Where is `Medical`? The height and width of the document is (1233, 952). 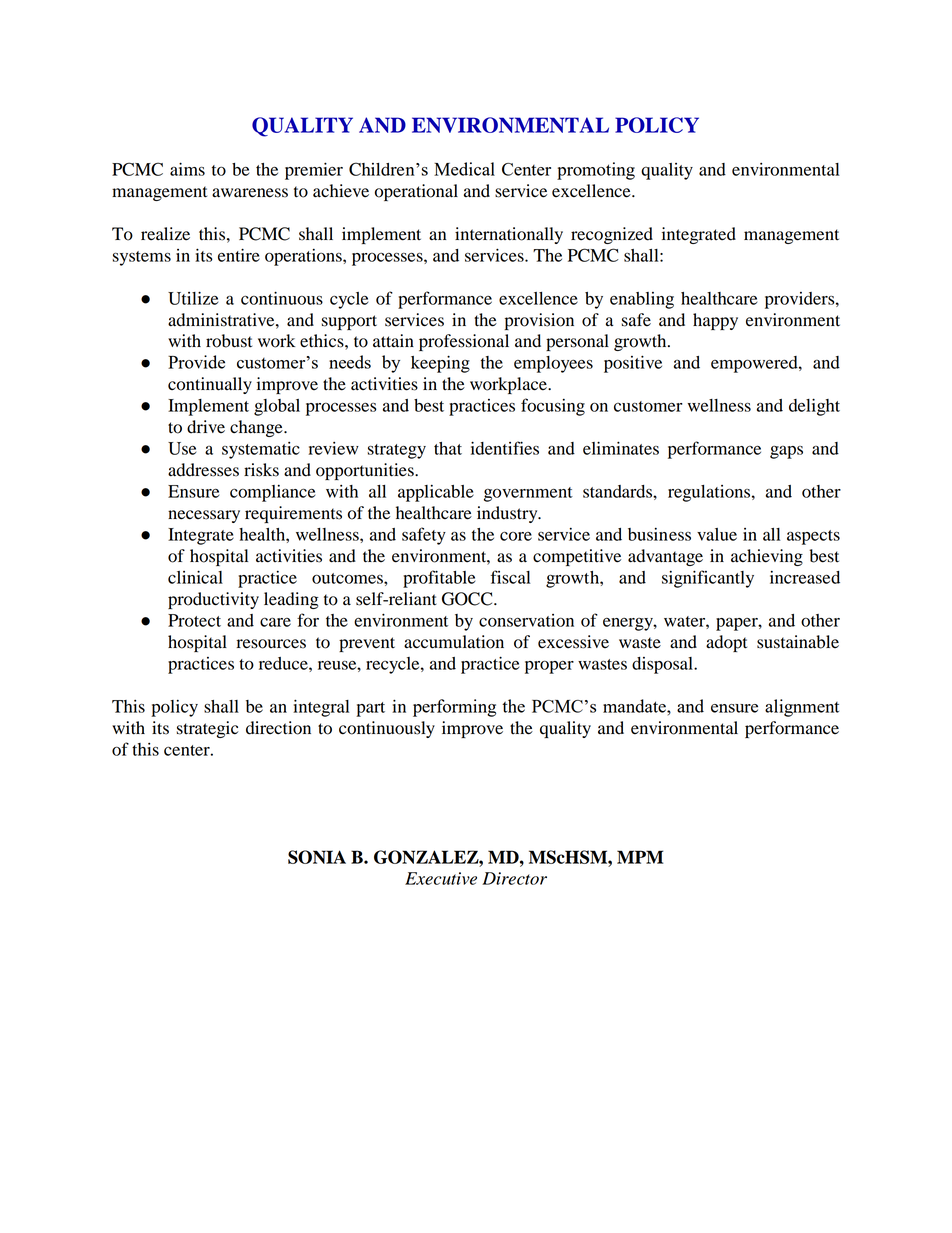 Medical is located at coordinates (464, 169).
